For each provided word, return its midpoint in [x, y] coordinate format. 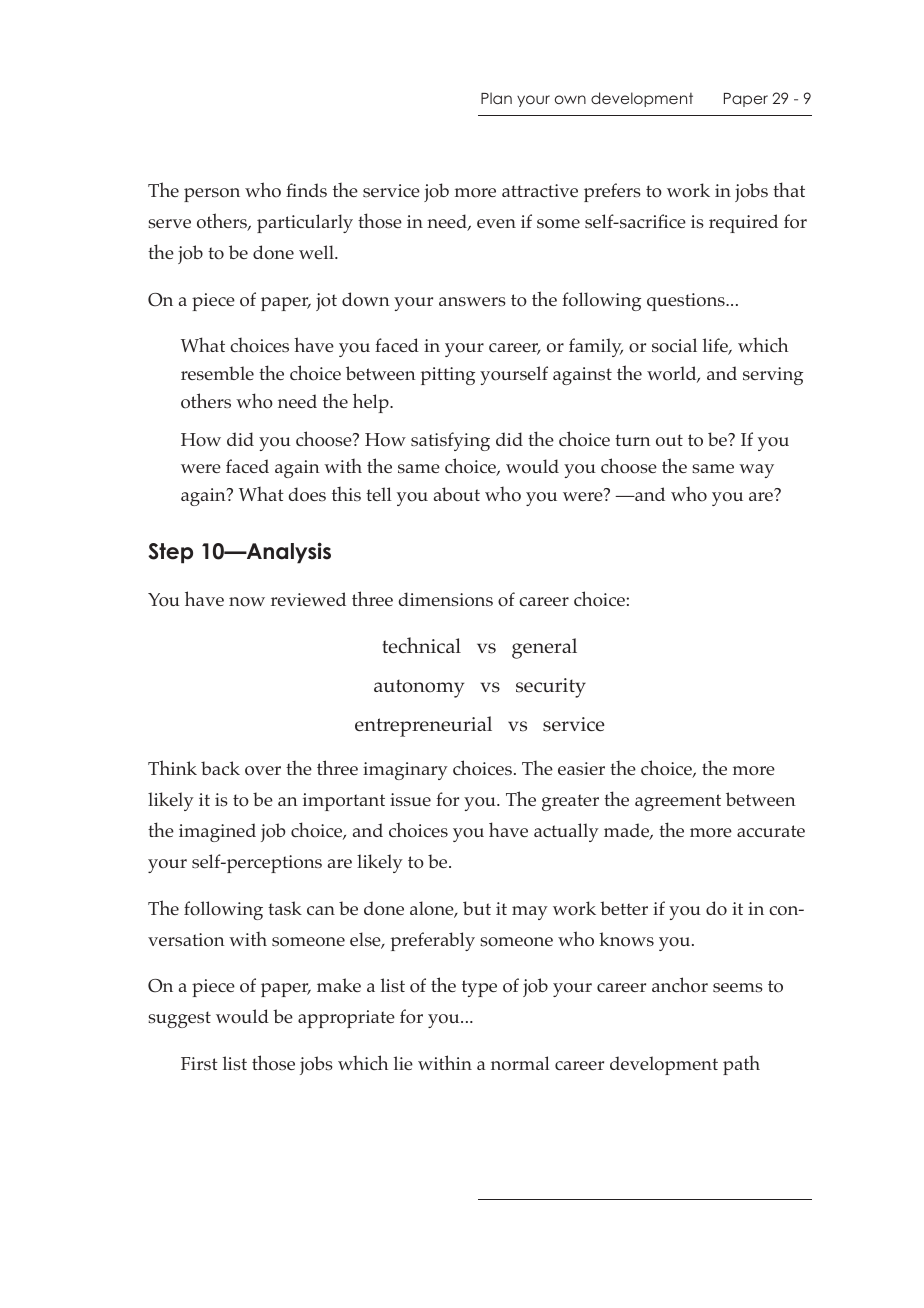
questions [687, 302]
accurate [771, 831]
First [199, 1063]
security [551, 688]
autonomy [419, 688]
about [457, 494]
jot [326, 302]
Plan [496, 98]
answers [472, 302]
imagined [217, 832]
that [789, 189]
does [307, 494]
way [756, 471]
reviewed [308, 599]
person [212, 195]
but [477, 908]
